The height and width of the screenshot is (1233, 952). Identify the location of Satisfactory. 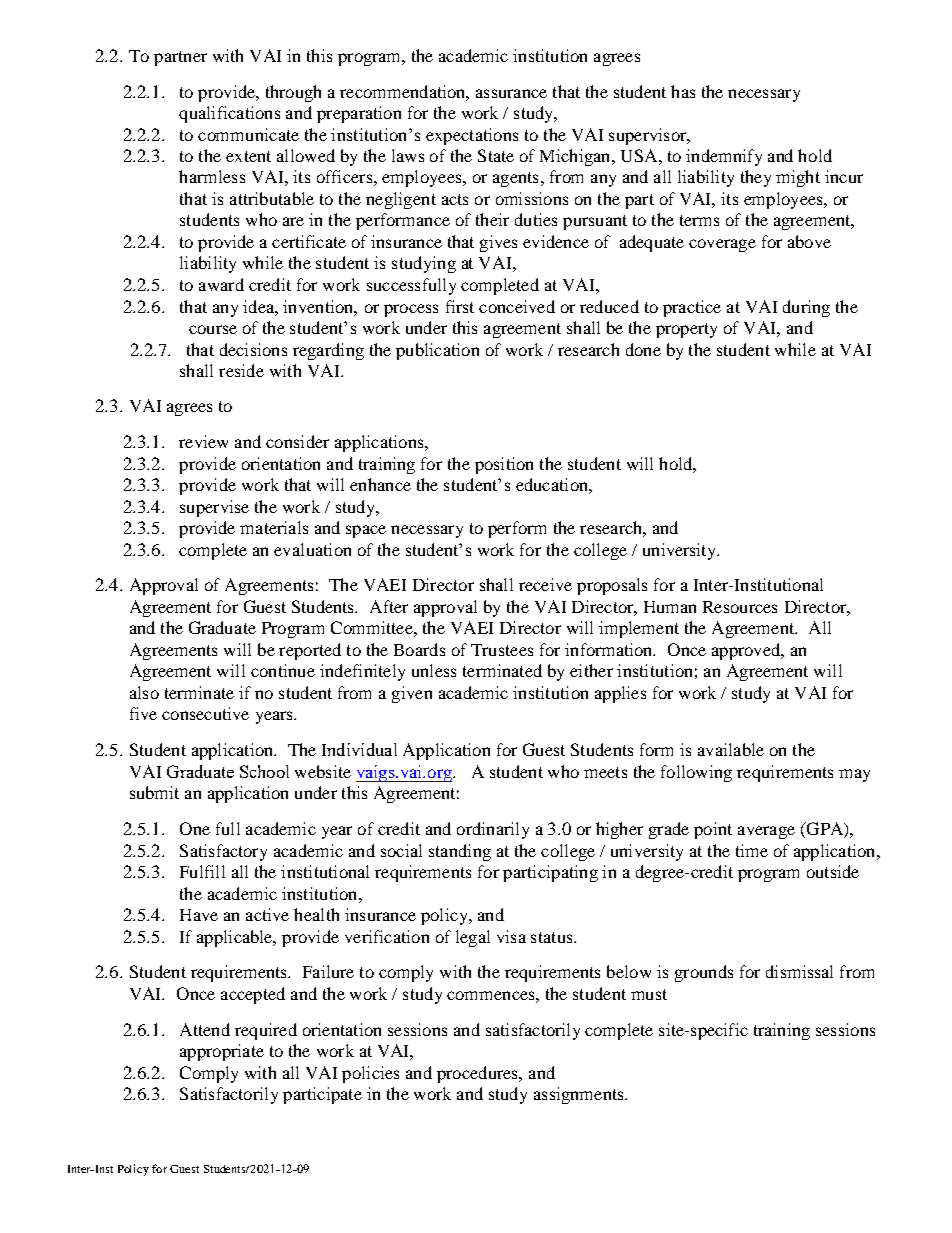
(223, 852).
